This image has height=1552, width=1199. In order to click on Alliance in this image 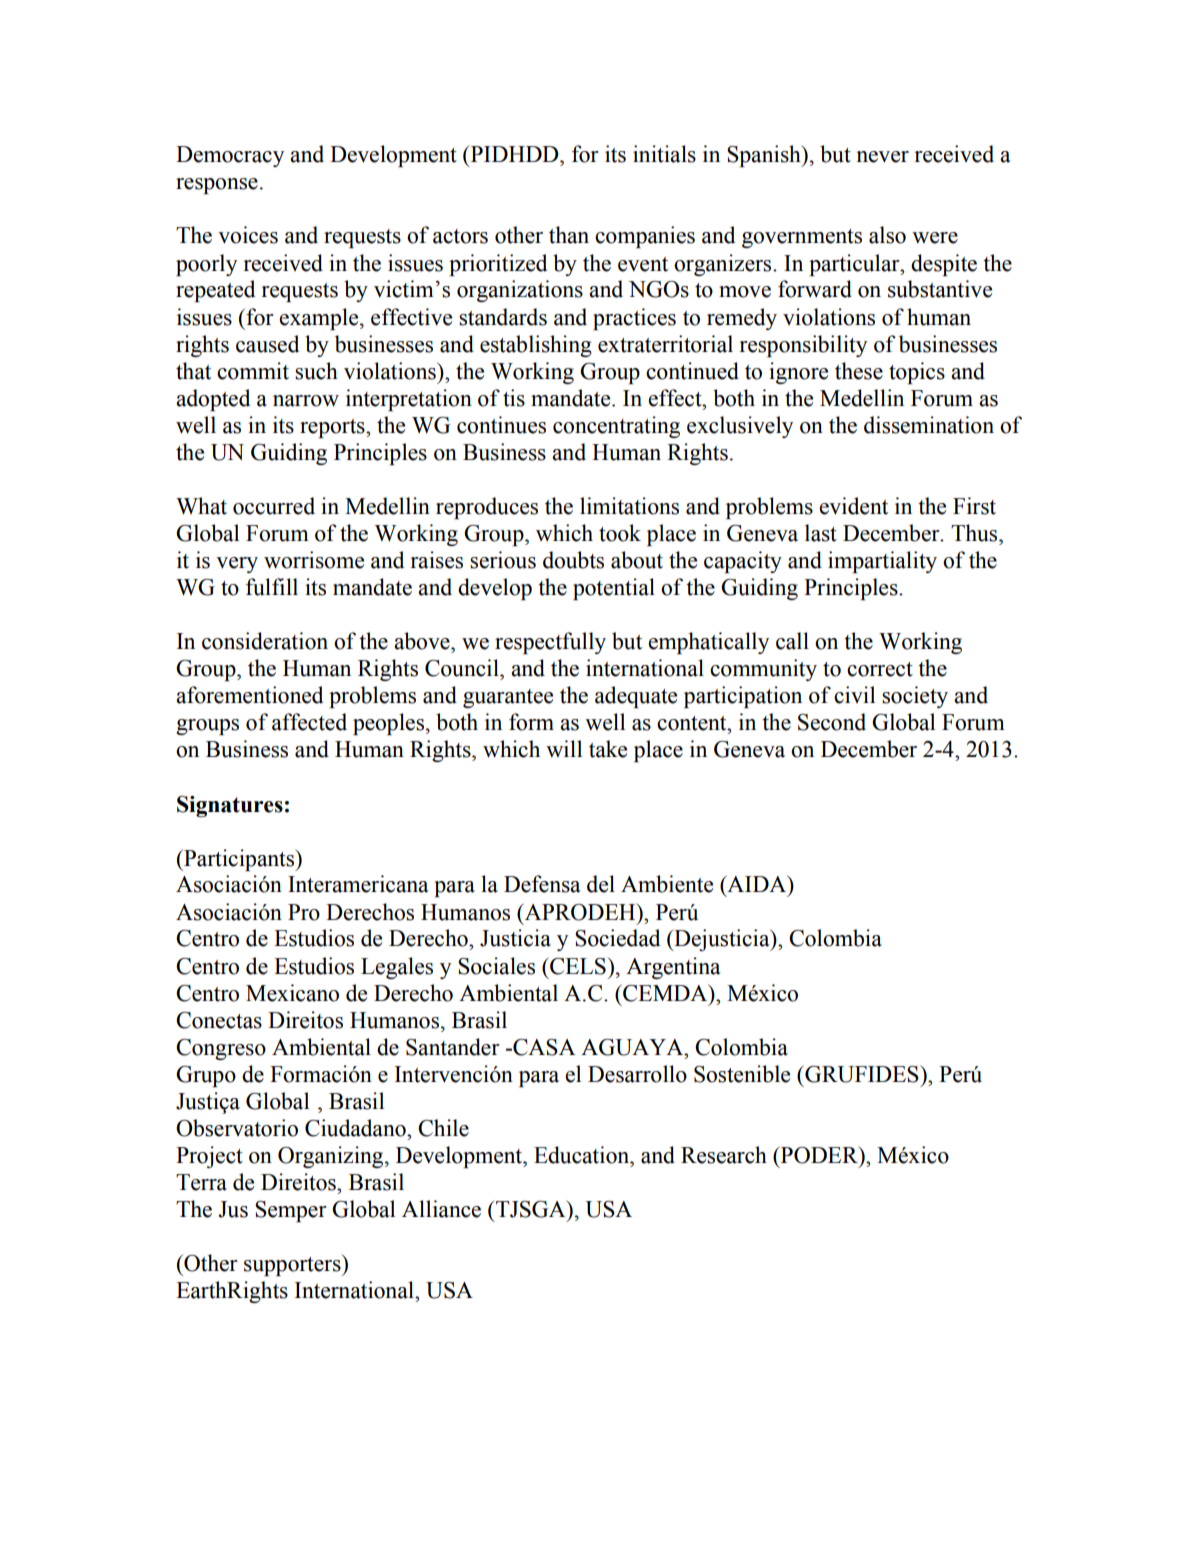, I will do `click(441, 1209)`.
